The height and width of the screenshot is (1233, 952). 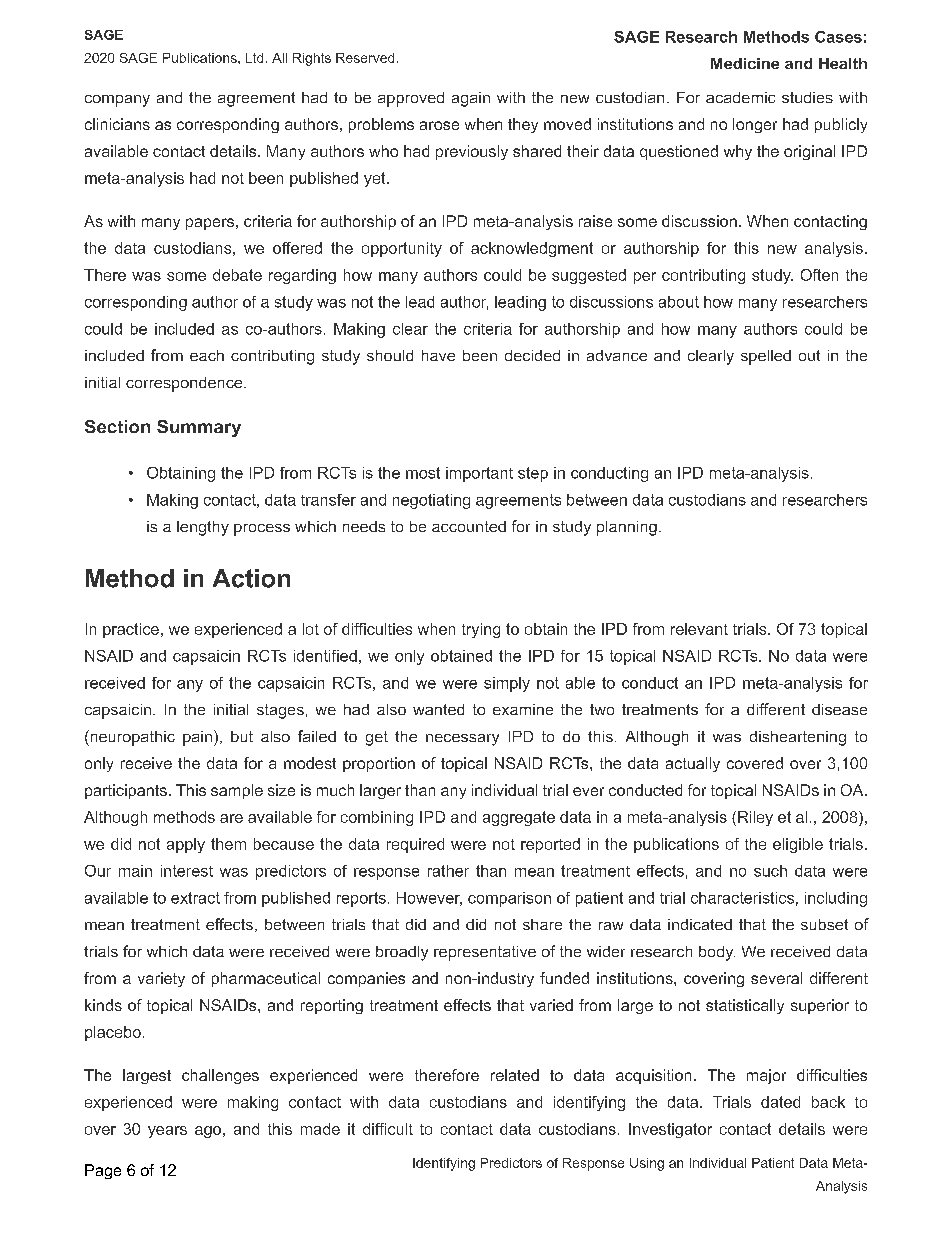 I want to click on have, so click(x=438, y=355).
